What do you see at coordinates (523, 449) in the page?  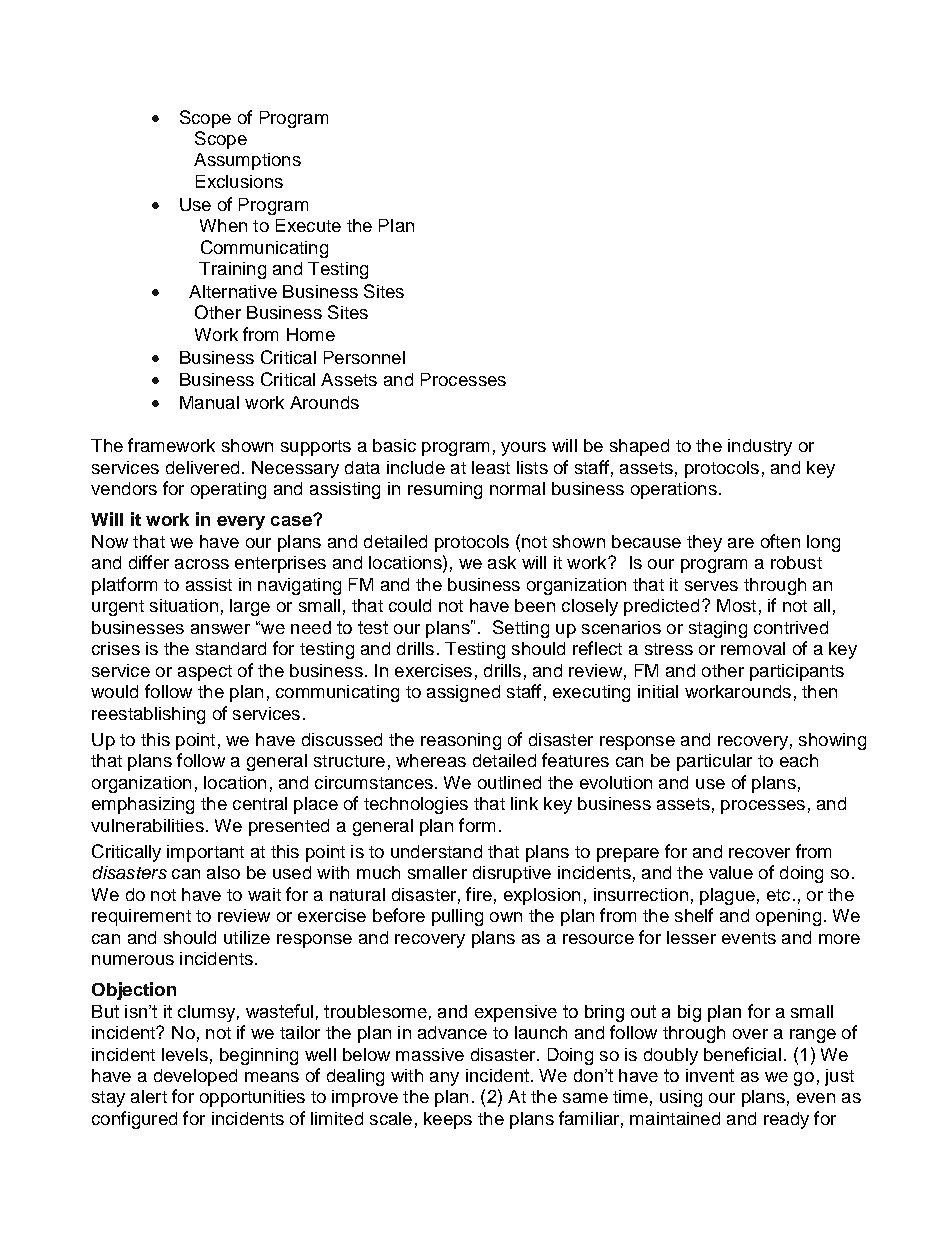 I see `yours` at bounding box center [523, 449].
